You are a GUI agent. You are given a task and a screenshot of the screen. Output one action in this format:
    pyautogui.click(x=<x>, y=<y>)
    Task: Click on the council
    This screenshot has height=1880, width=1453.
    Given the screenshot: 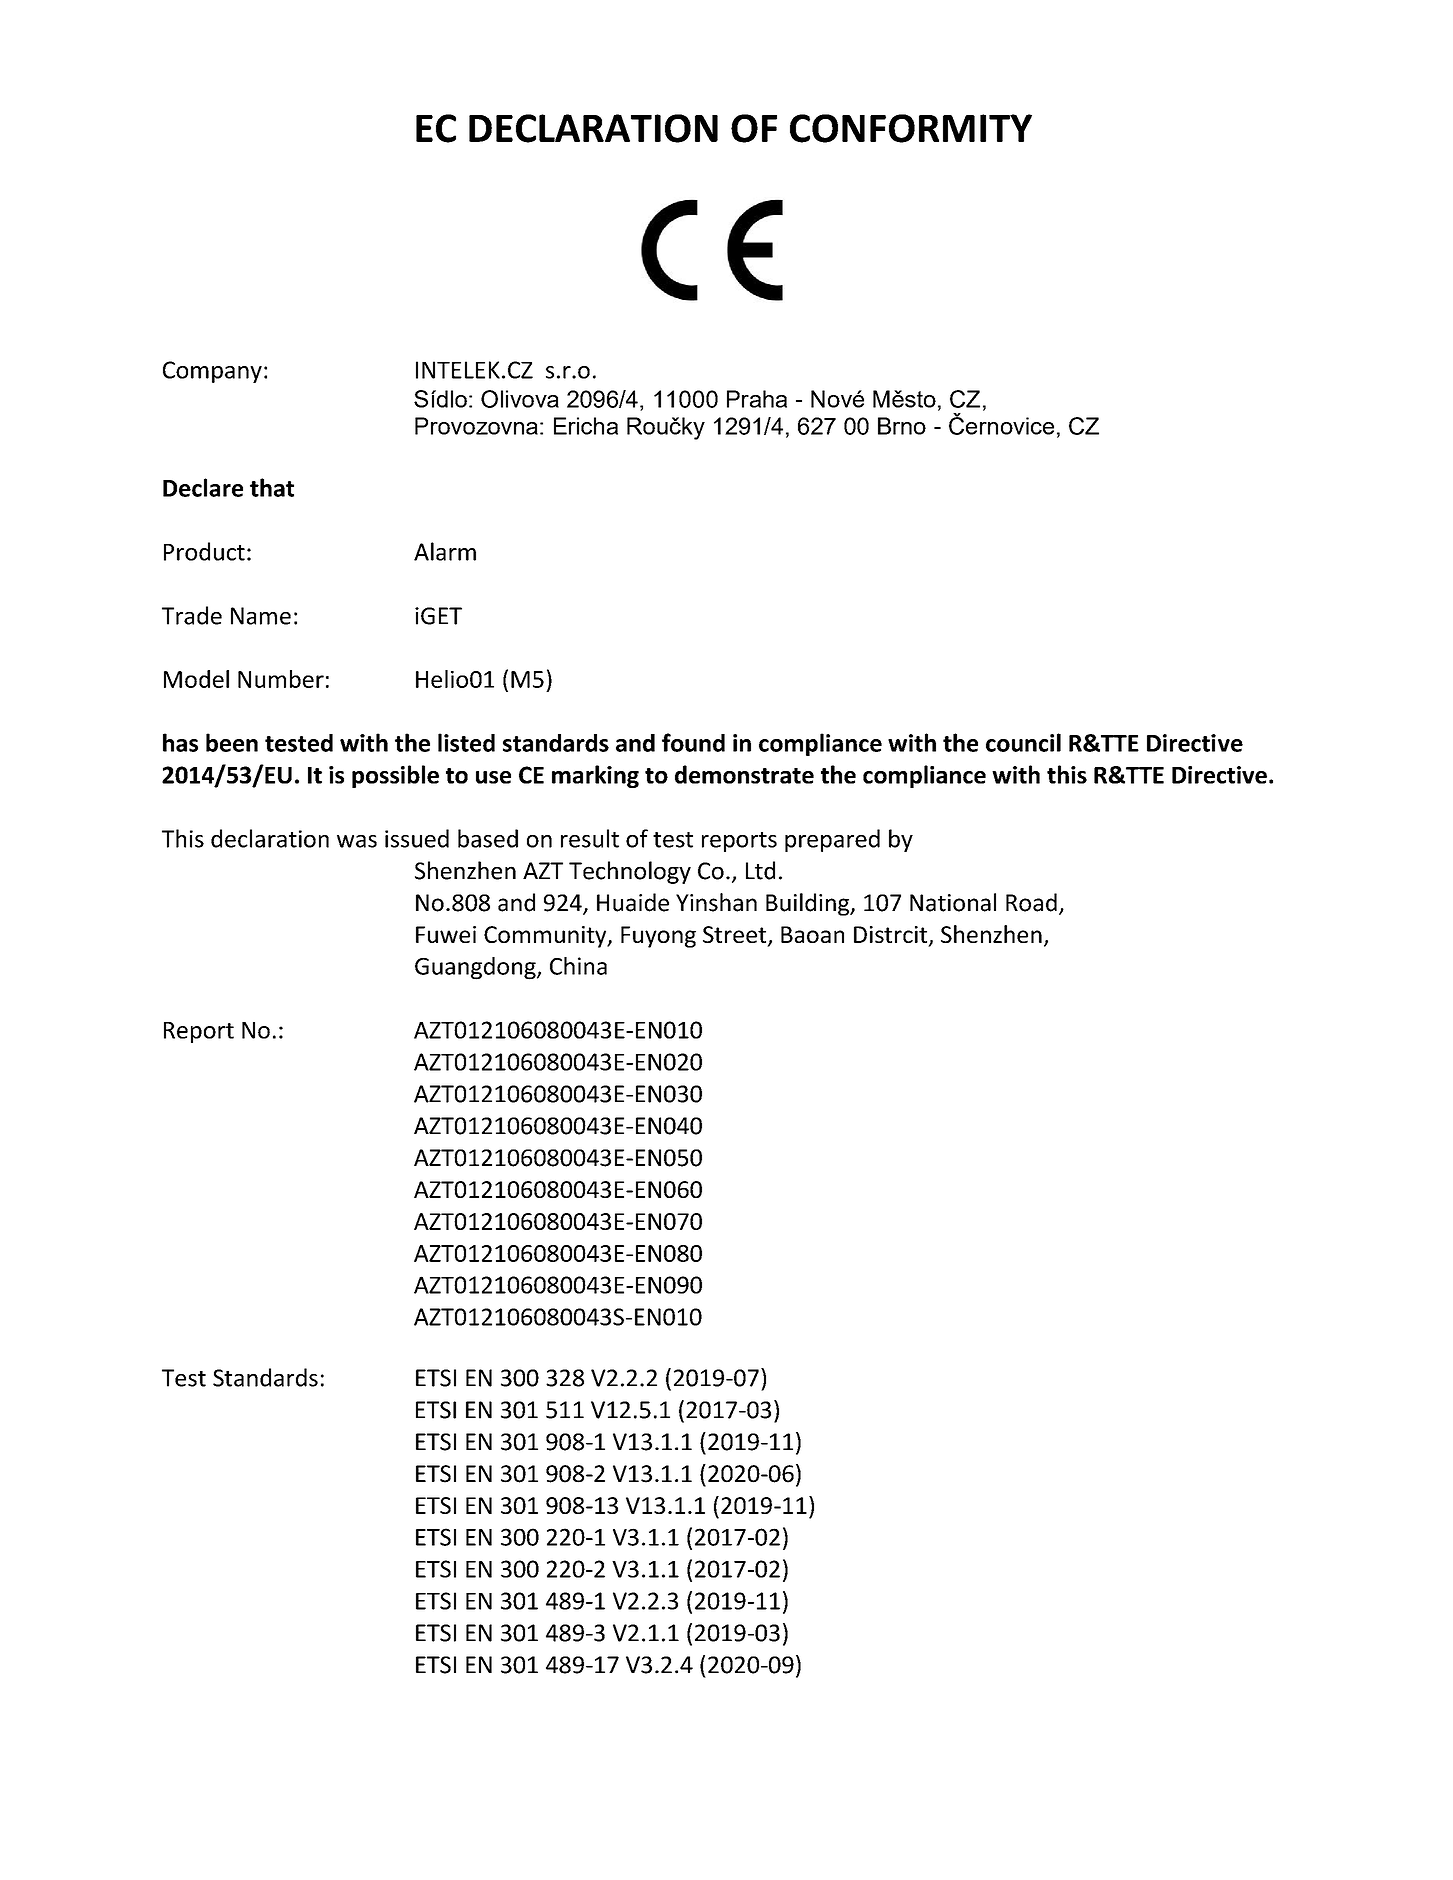 What is the action you would take?
    pyautogui.click(x=1023, y=742)
